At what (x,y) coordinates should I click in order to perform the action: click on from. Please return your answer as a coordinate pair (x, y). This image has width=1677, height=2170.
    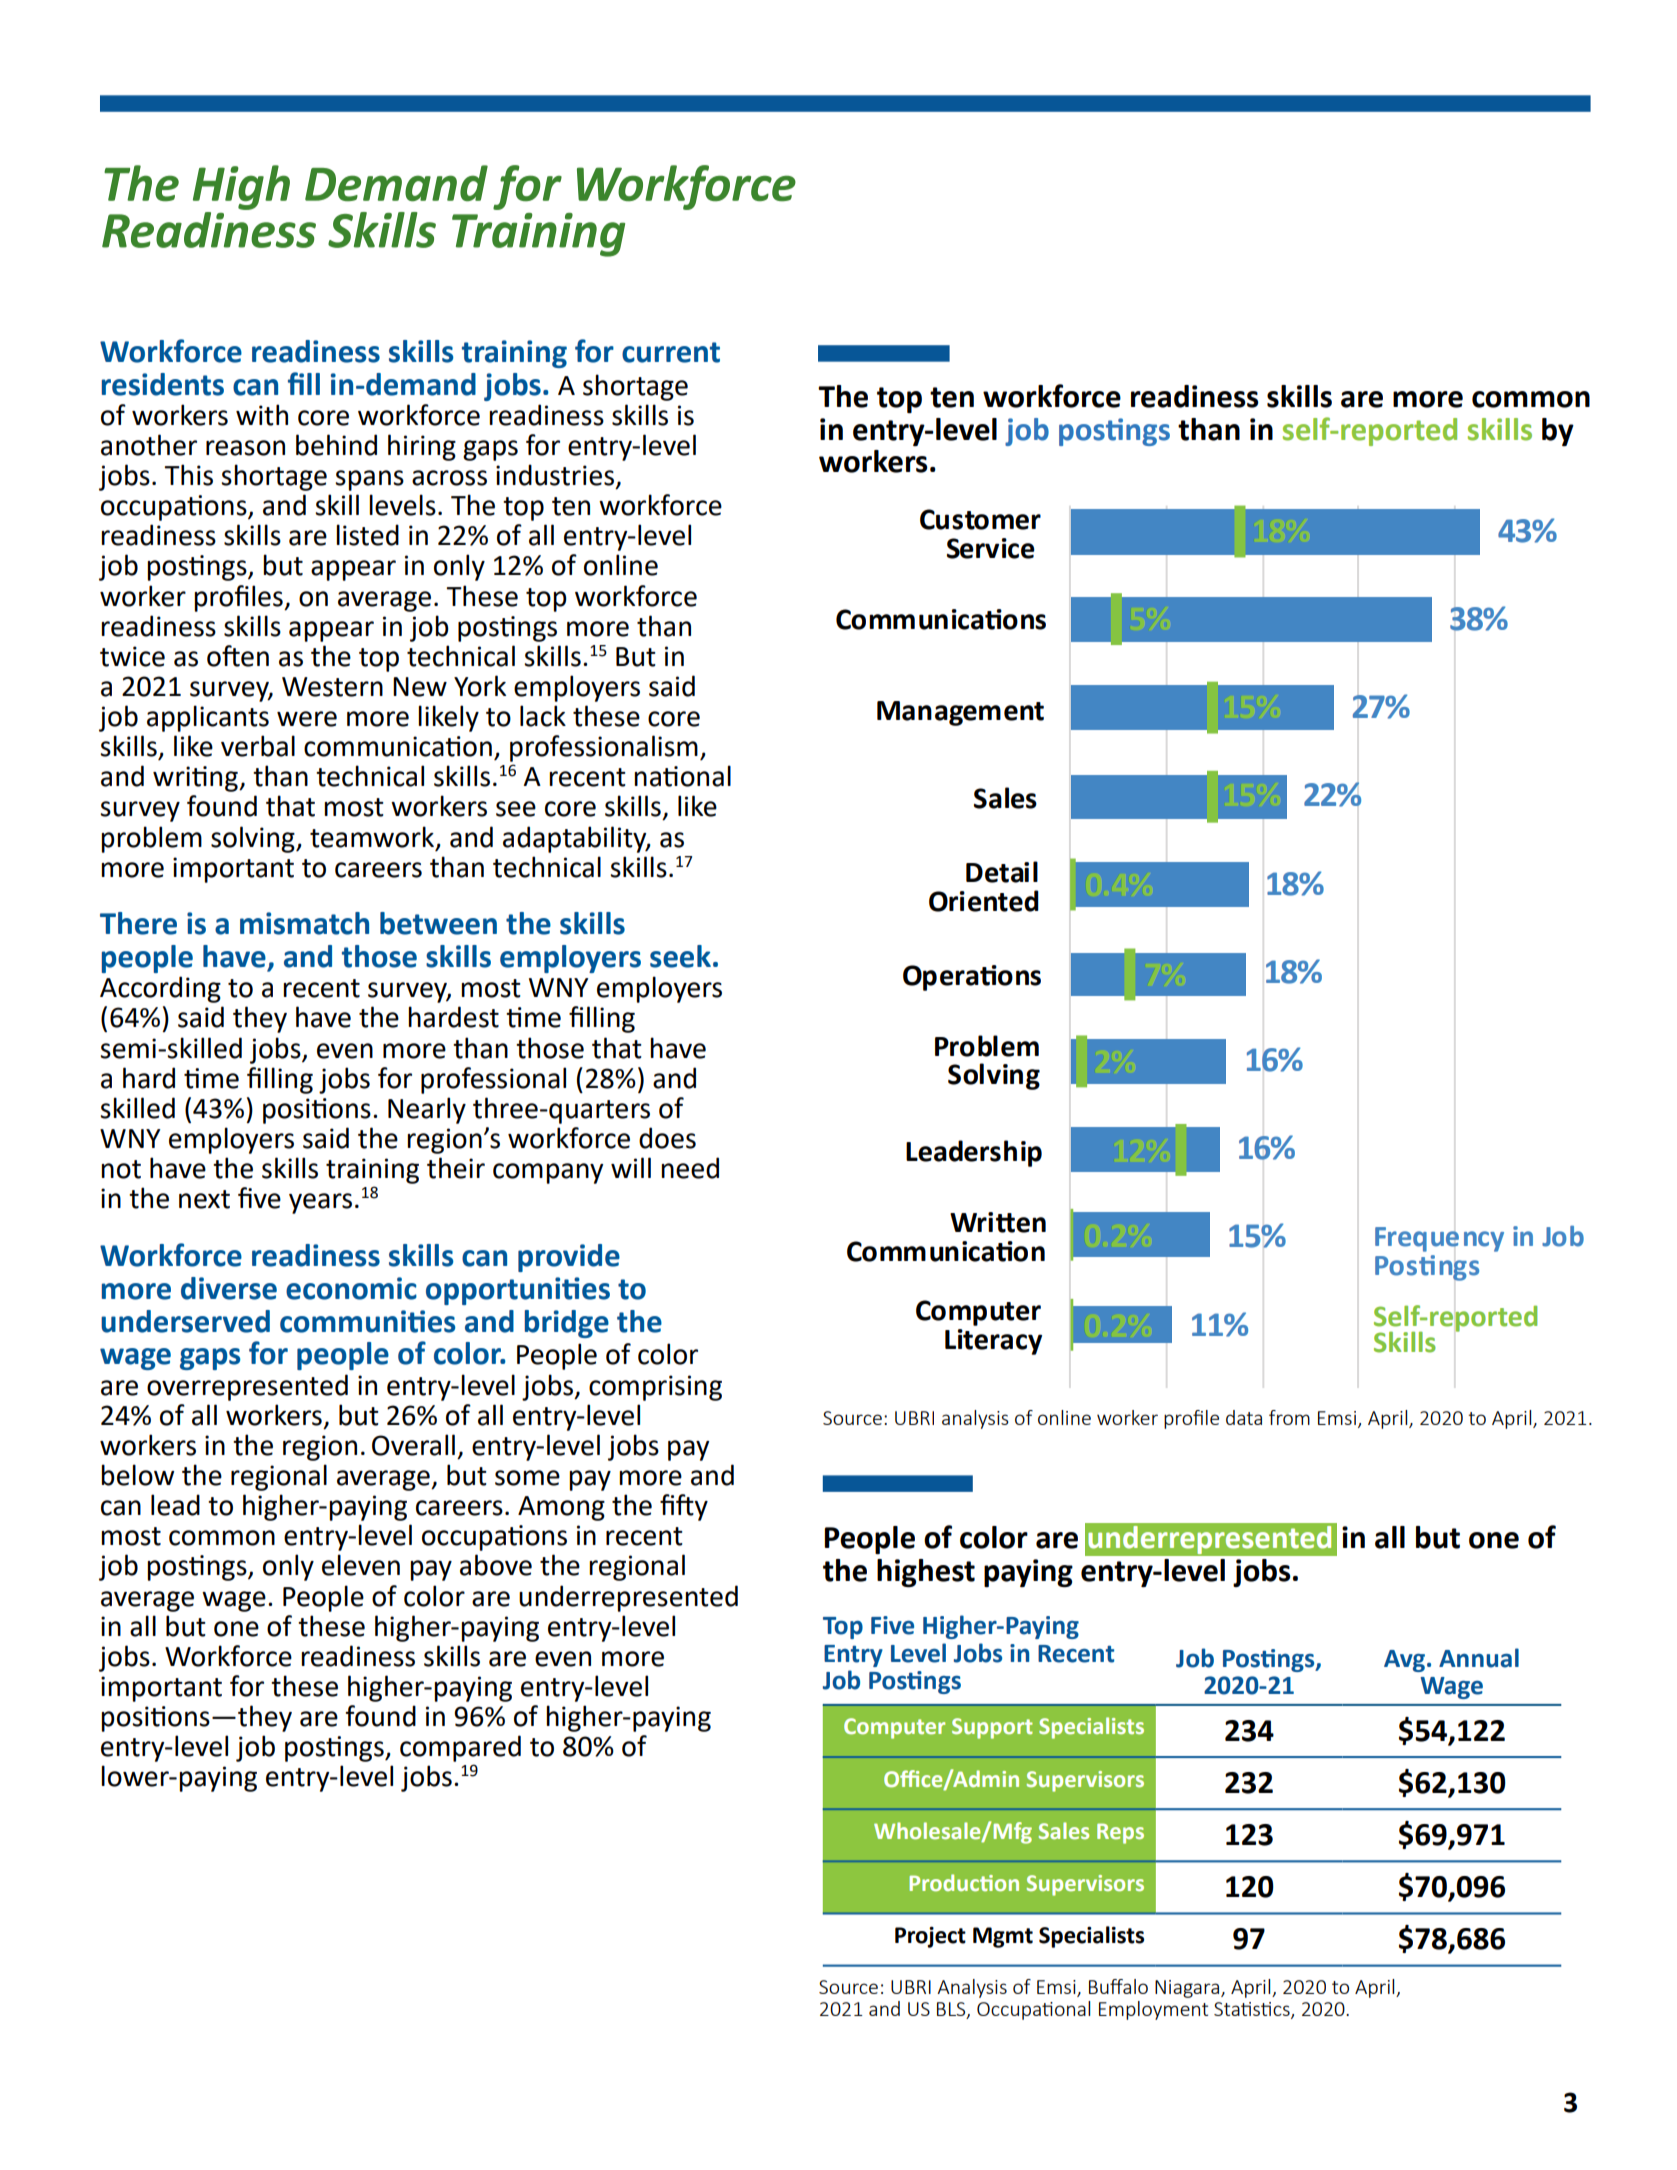
    Looking at the image, I should click on (1289, 1417).
